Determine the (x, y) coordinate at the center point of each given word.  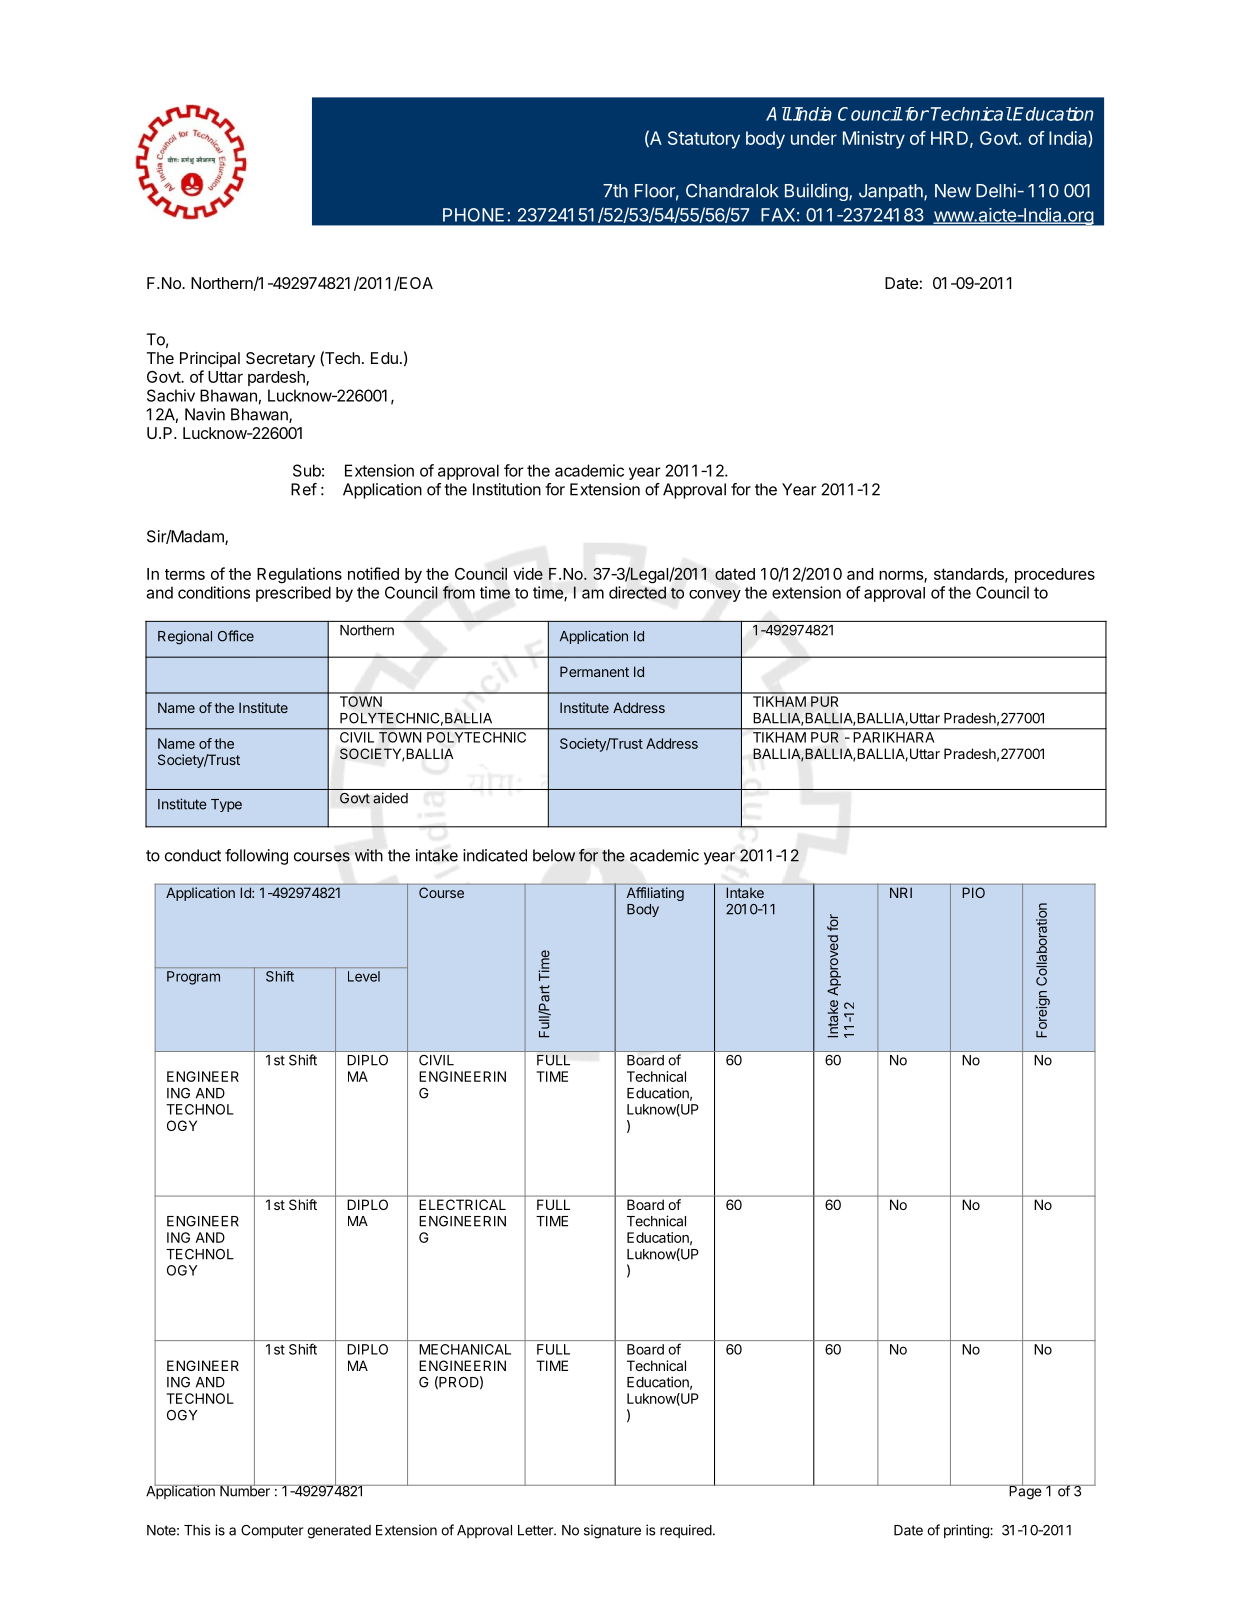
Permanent (594, 671)
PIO (974, 892)
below (554, 855)
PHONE (473, 215)
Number (245, 1490)
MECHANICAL (465, 1349)
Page (1025, 1491)
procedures (1055, 575)
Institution (507, 489)
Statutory (704, 140)
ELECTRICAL (463, 1204)
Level (364, 976)
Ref (304, 489)
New (953, 191)
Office (236, 636)
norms (902, 576)
